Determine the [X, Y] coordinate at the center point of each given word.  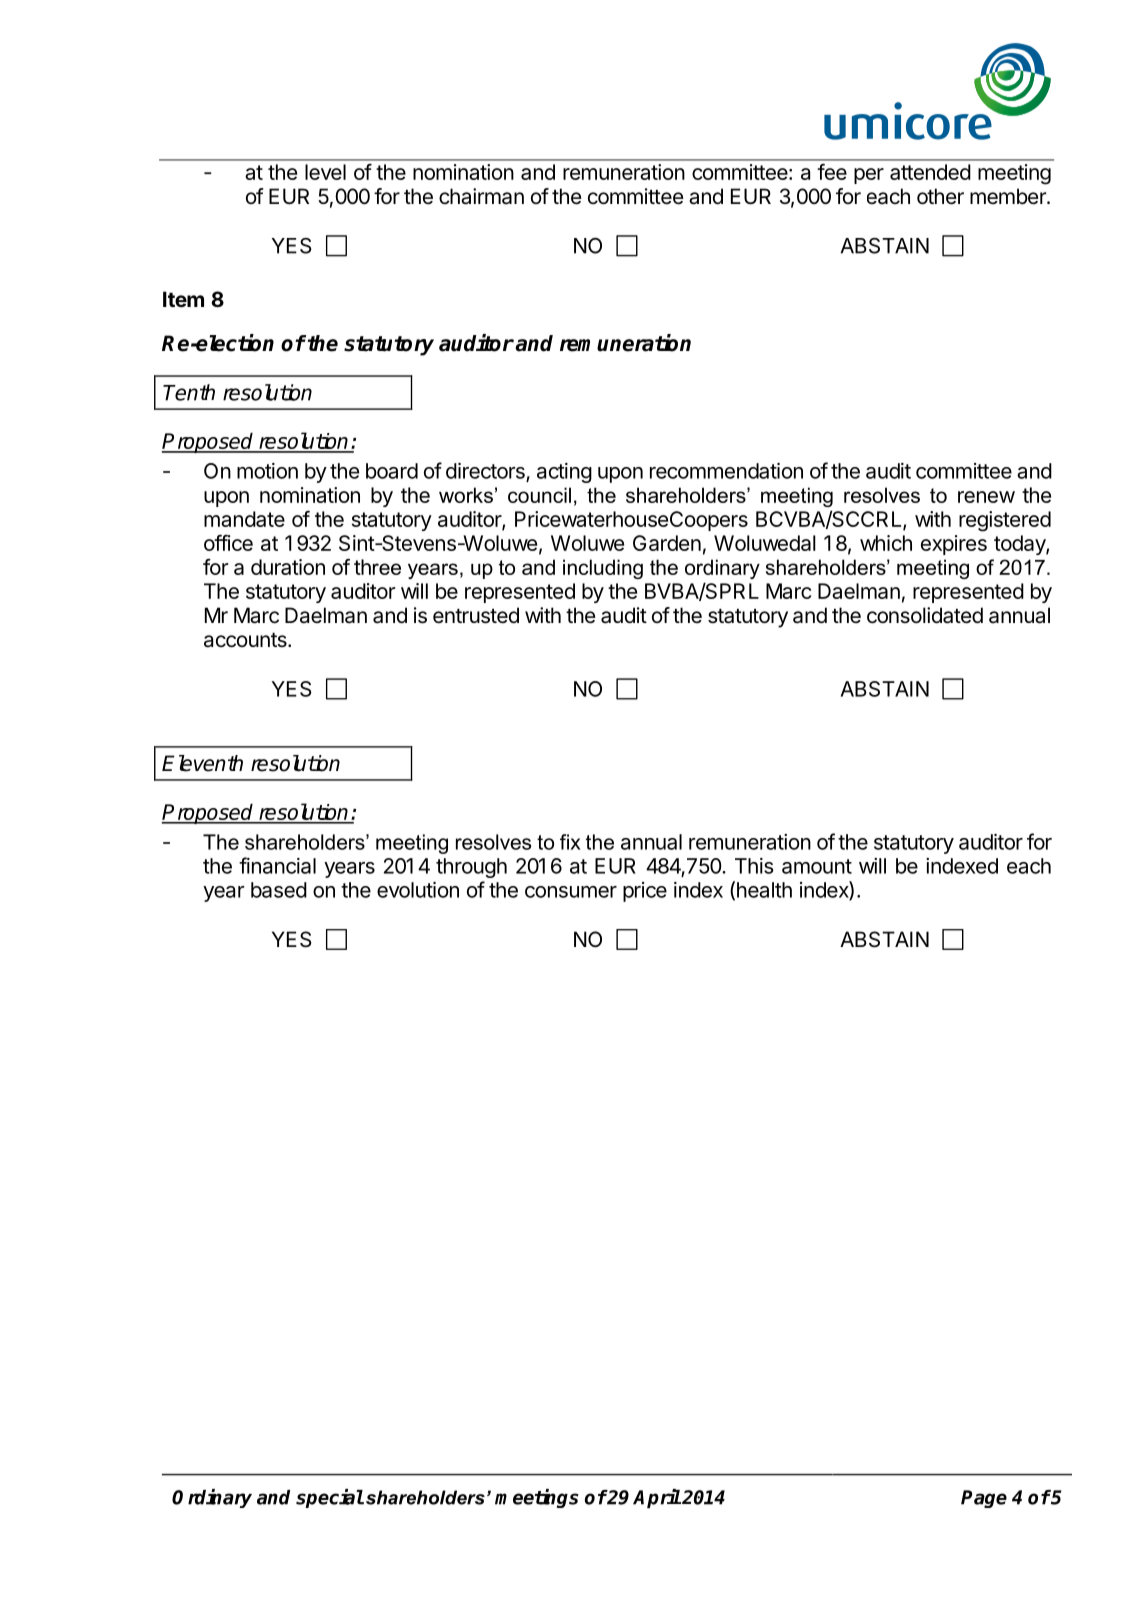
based [279, 890]
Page [984, 1499]
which [886, 543]
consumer [571, 892]
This [754, 866]
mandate [244, 519]
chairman [481, 196]
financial [277, 865]
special [330, 1498]
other [940, 196]
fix [570, 842]
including [603, 569]
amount [817, 866]
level [325, 172]
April [657, 1498]
